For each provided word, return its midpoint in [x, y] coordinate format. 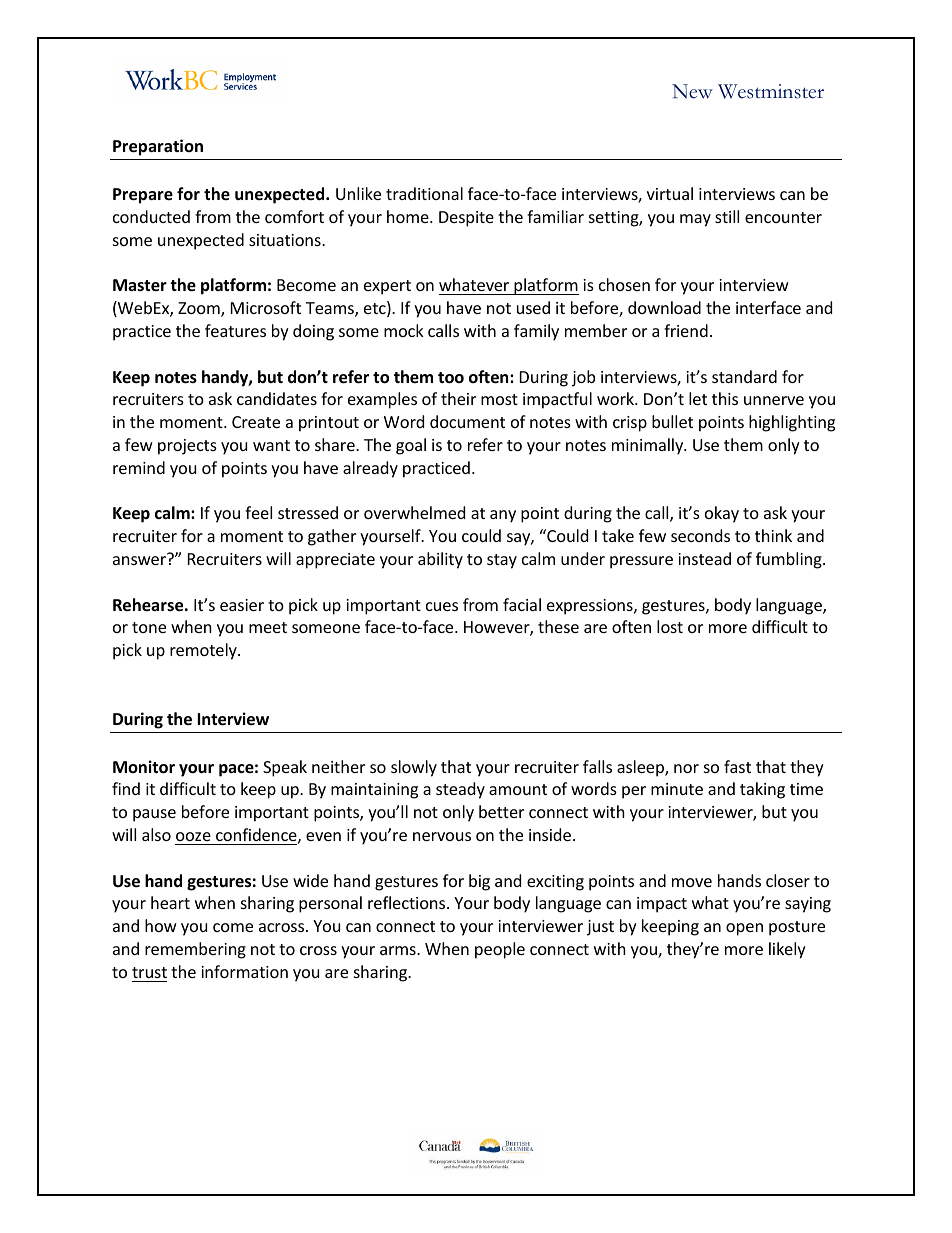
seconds [700, 535]
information [244, 971]
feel [258, 512]
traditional [424, 193]
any [503, 516]
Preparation [158, 147]
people [500, 950]
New [692, 91]
